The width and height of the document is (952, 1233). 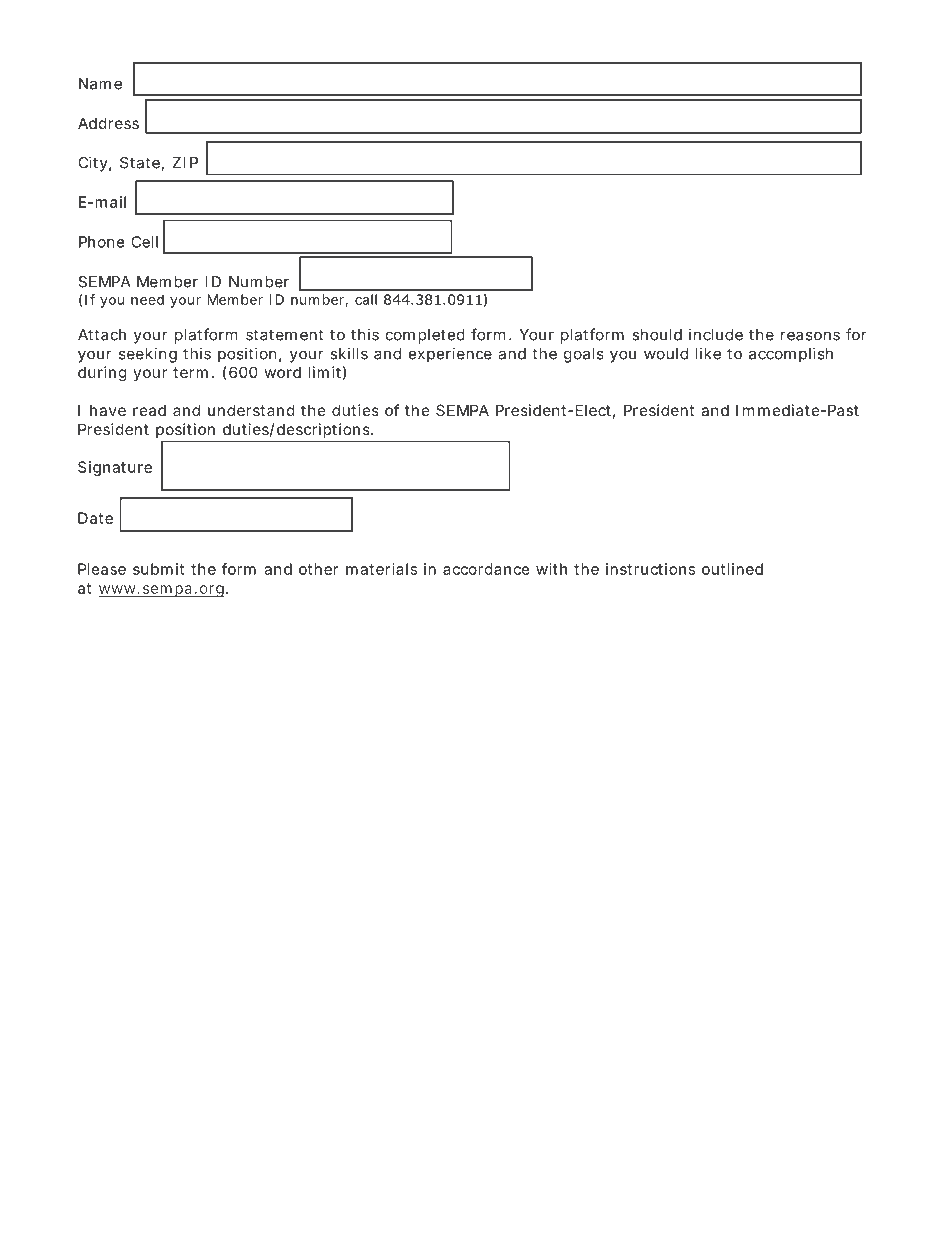 I want to click on Cell, so click(x=144, y=242).
